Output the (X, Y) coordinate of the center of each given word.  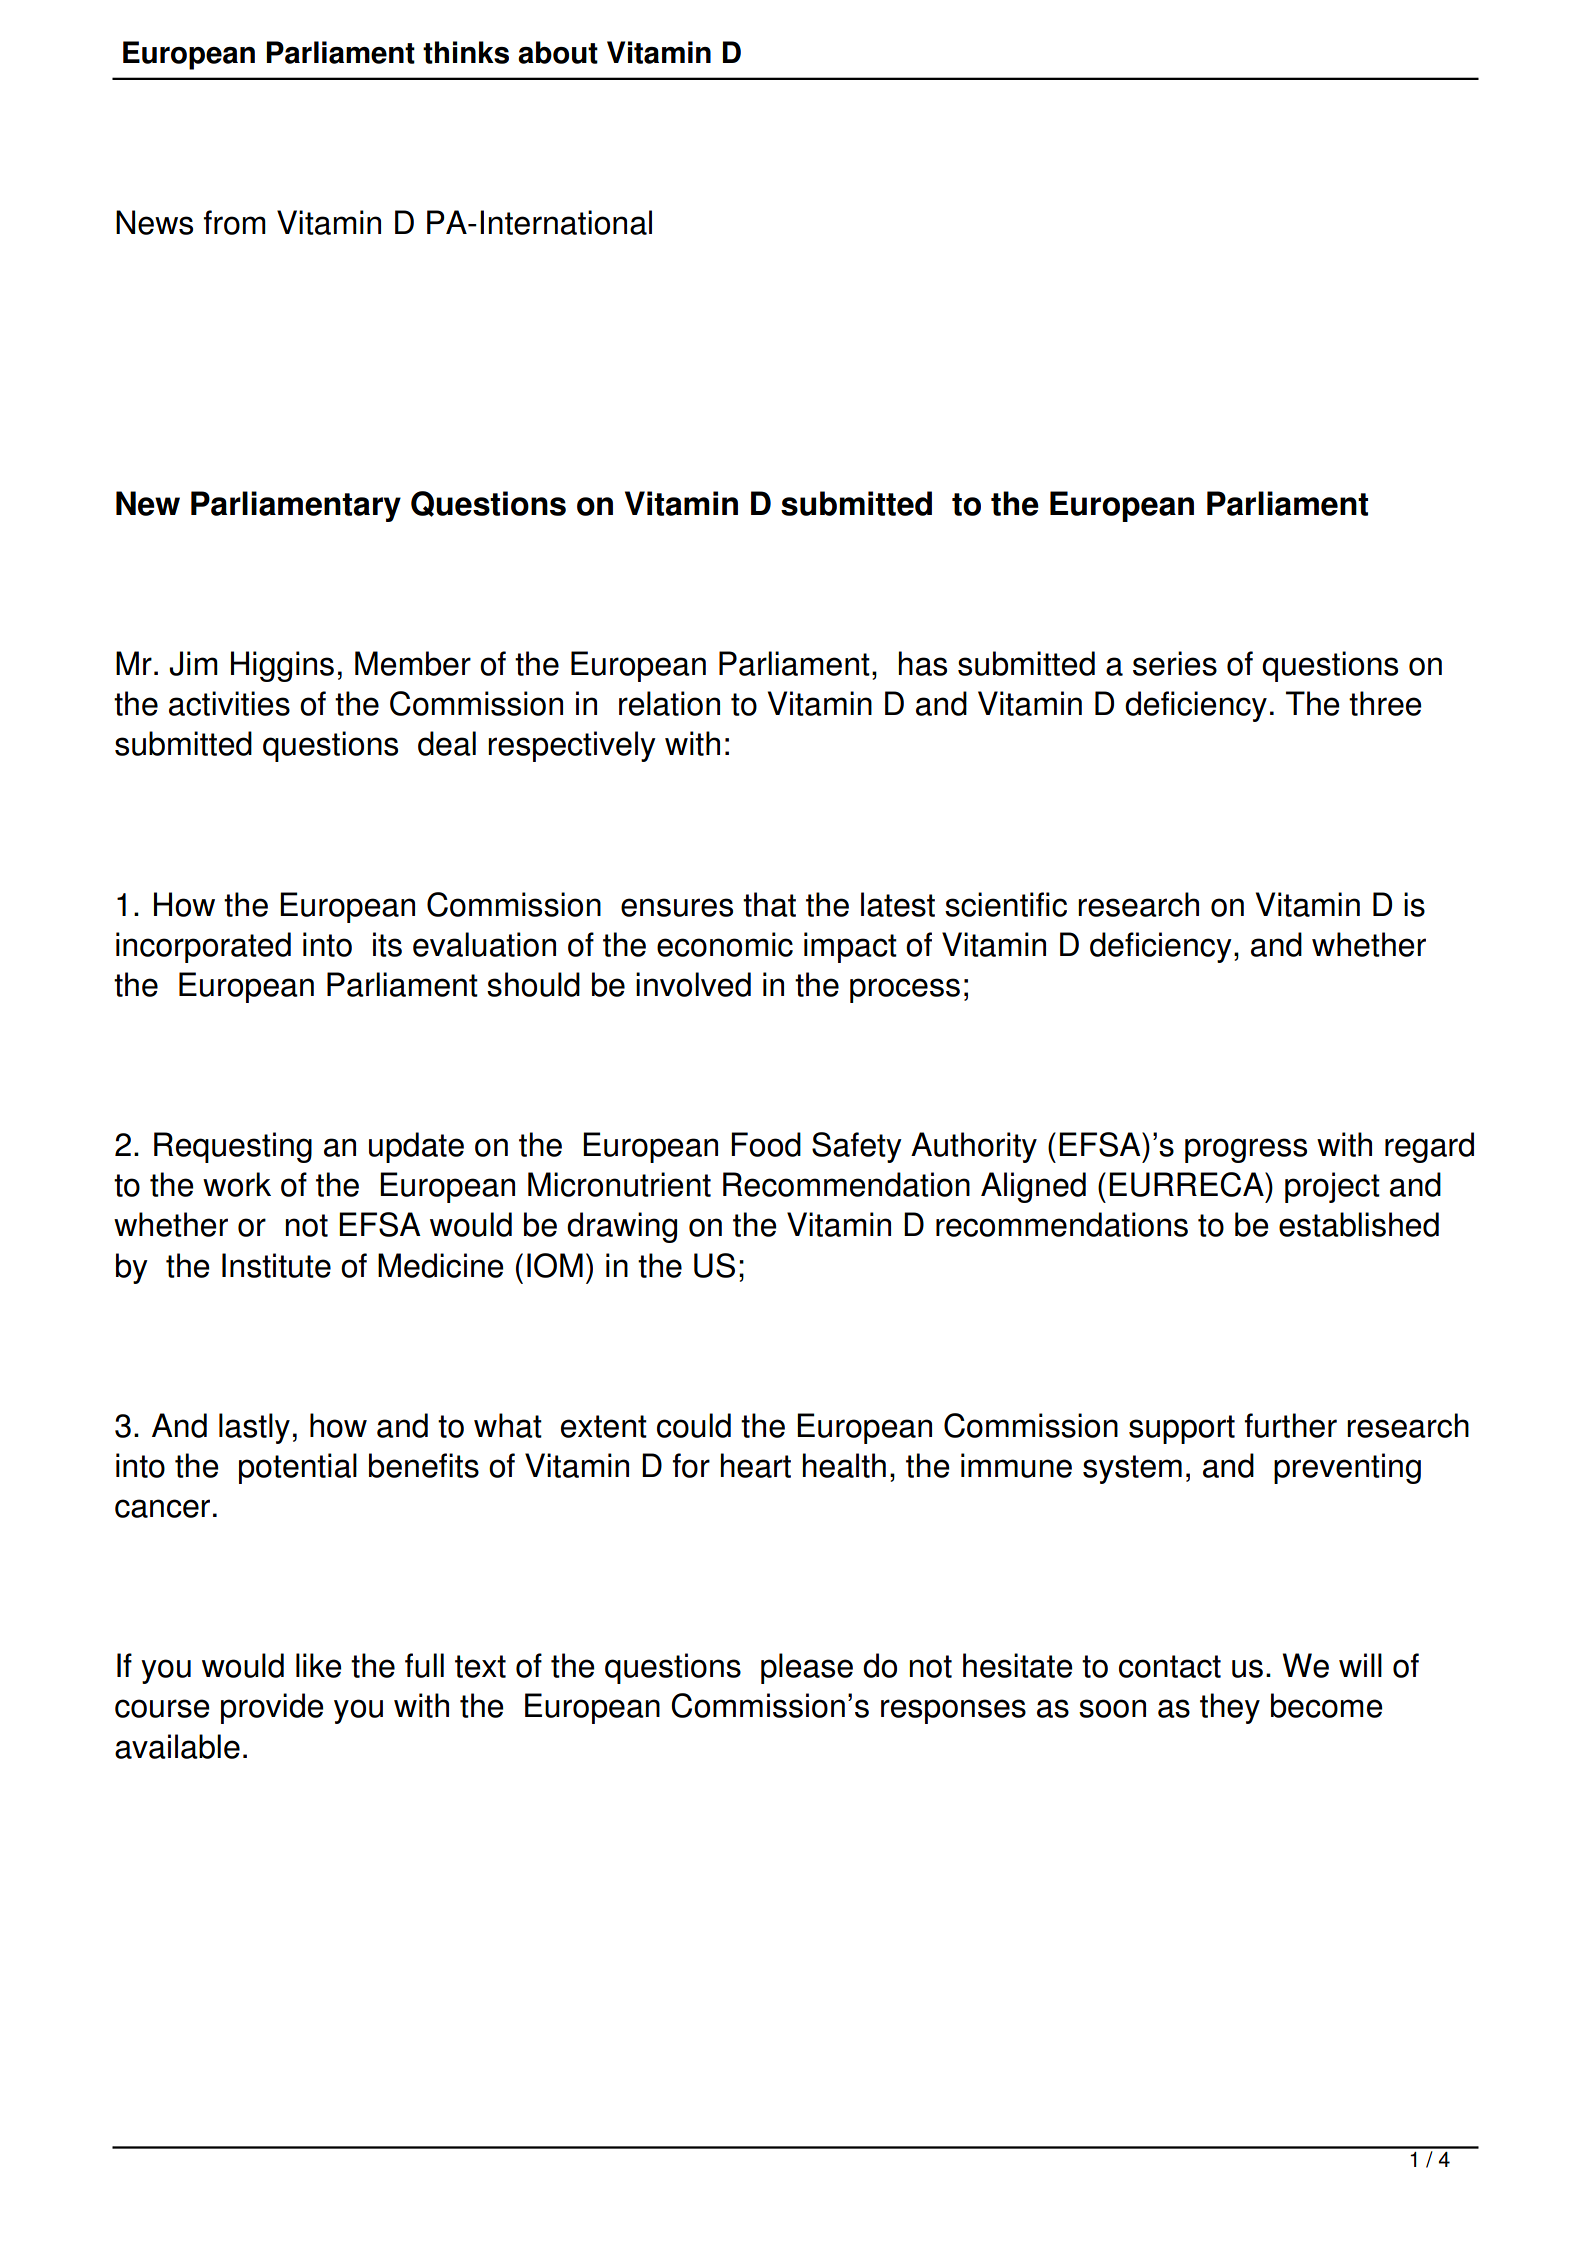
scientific (1006, 904)
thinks (466, 52)
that (769, 904)
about (558, 52)
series (1175, 663)
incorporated (203, 947)
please (807, 1668)
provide (272, 1708)
